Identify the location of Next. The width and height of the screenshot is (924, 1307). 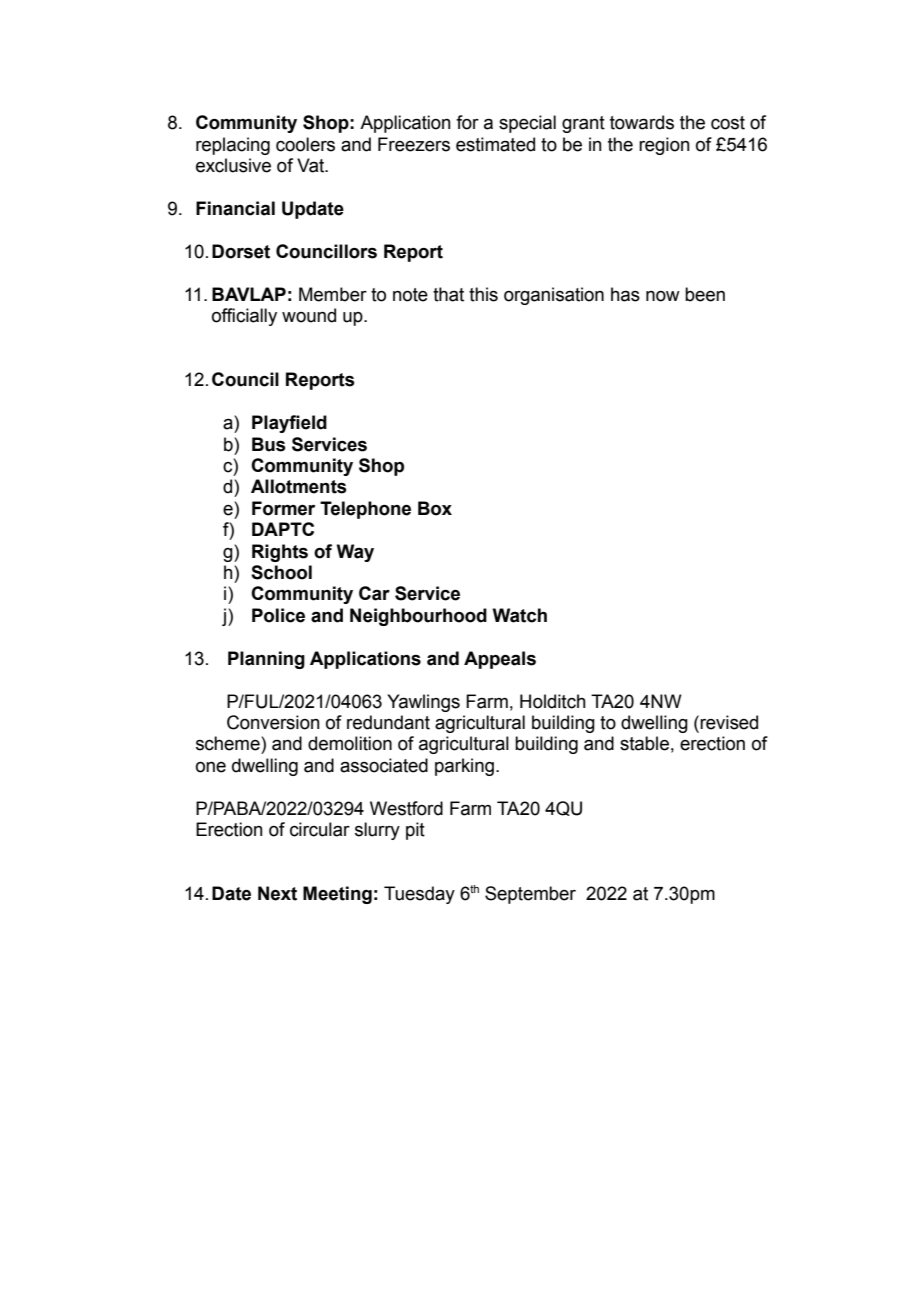
(277, 893).
